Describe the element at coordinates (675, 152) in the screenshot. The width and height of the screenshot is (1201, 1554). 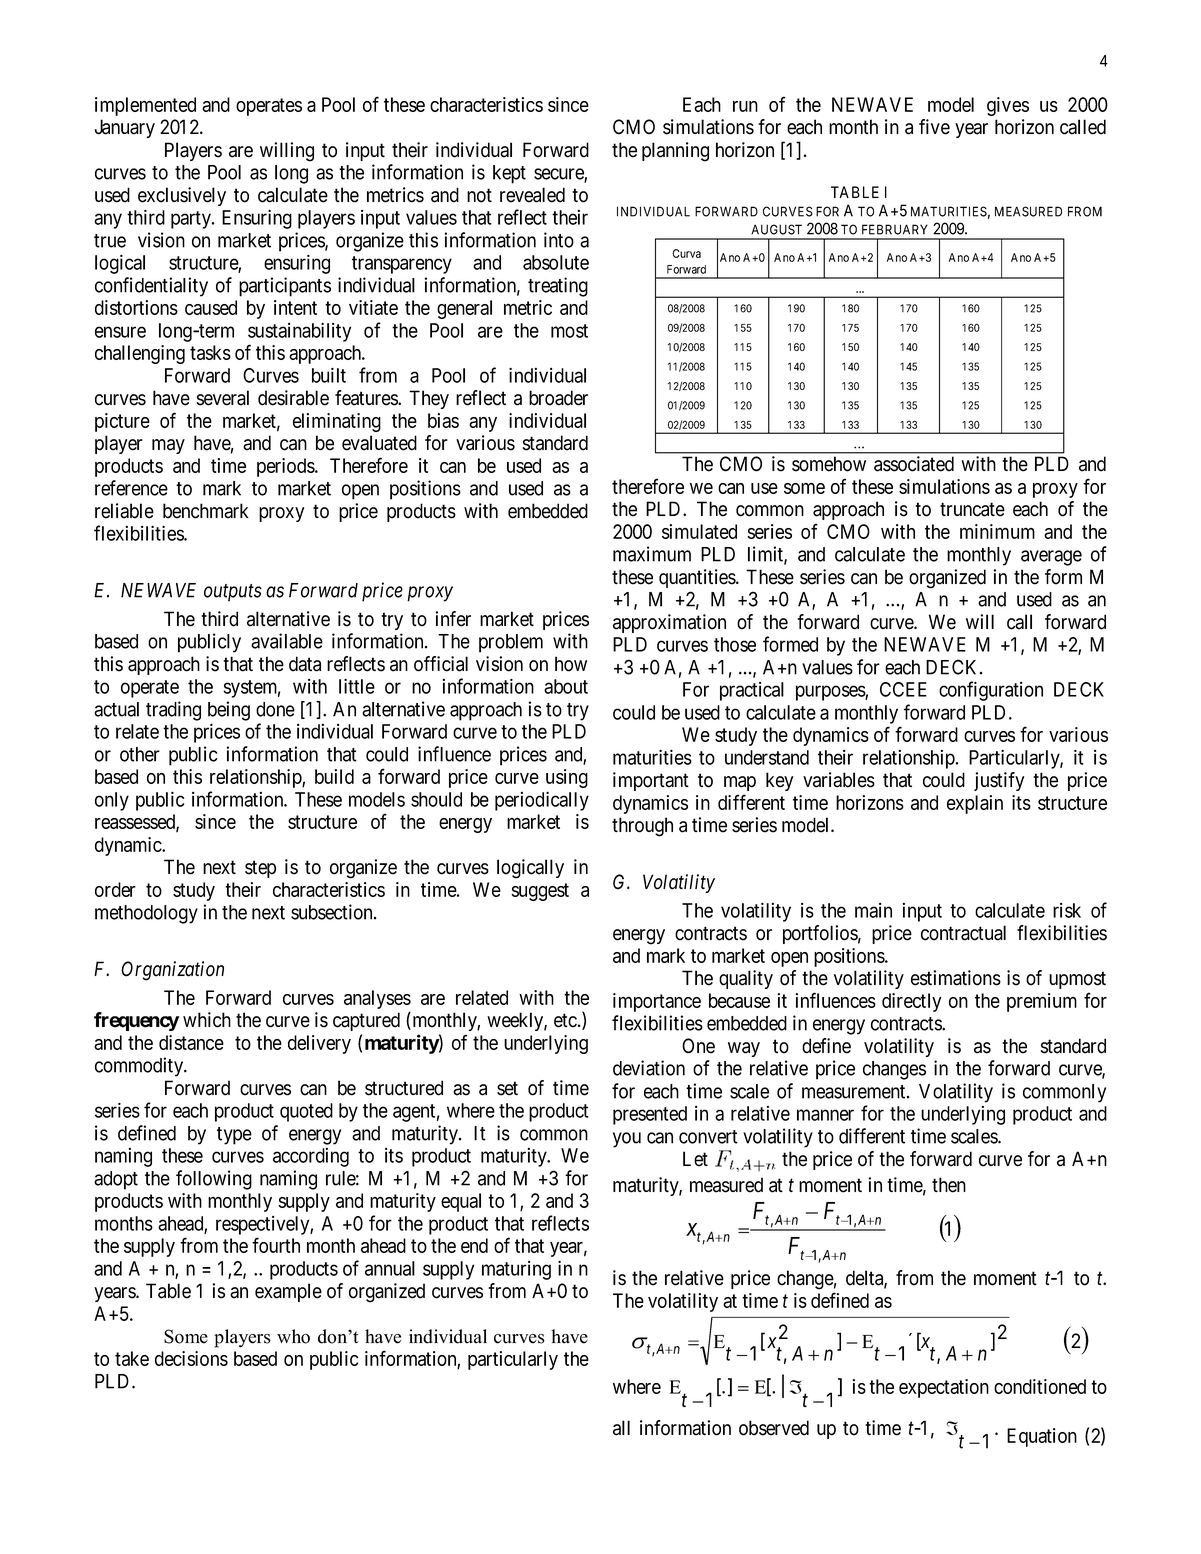
I see `planning` at that location.
